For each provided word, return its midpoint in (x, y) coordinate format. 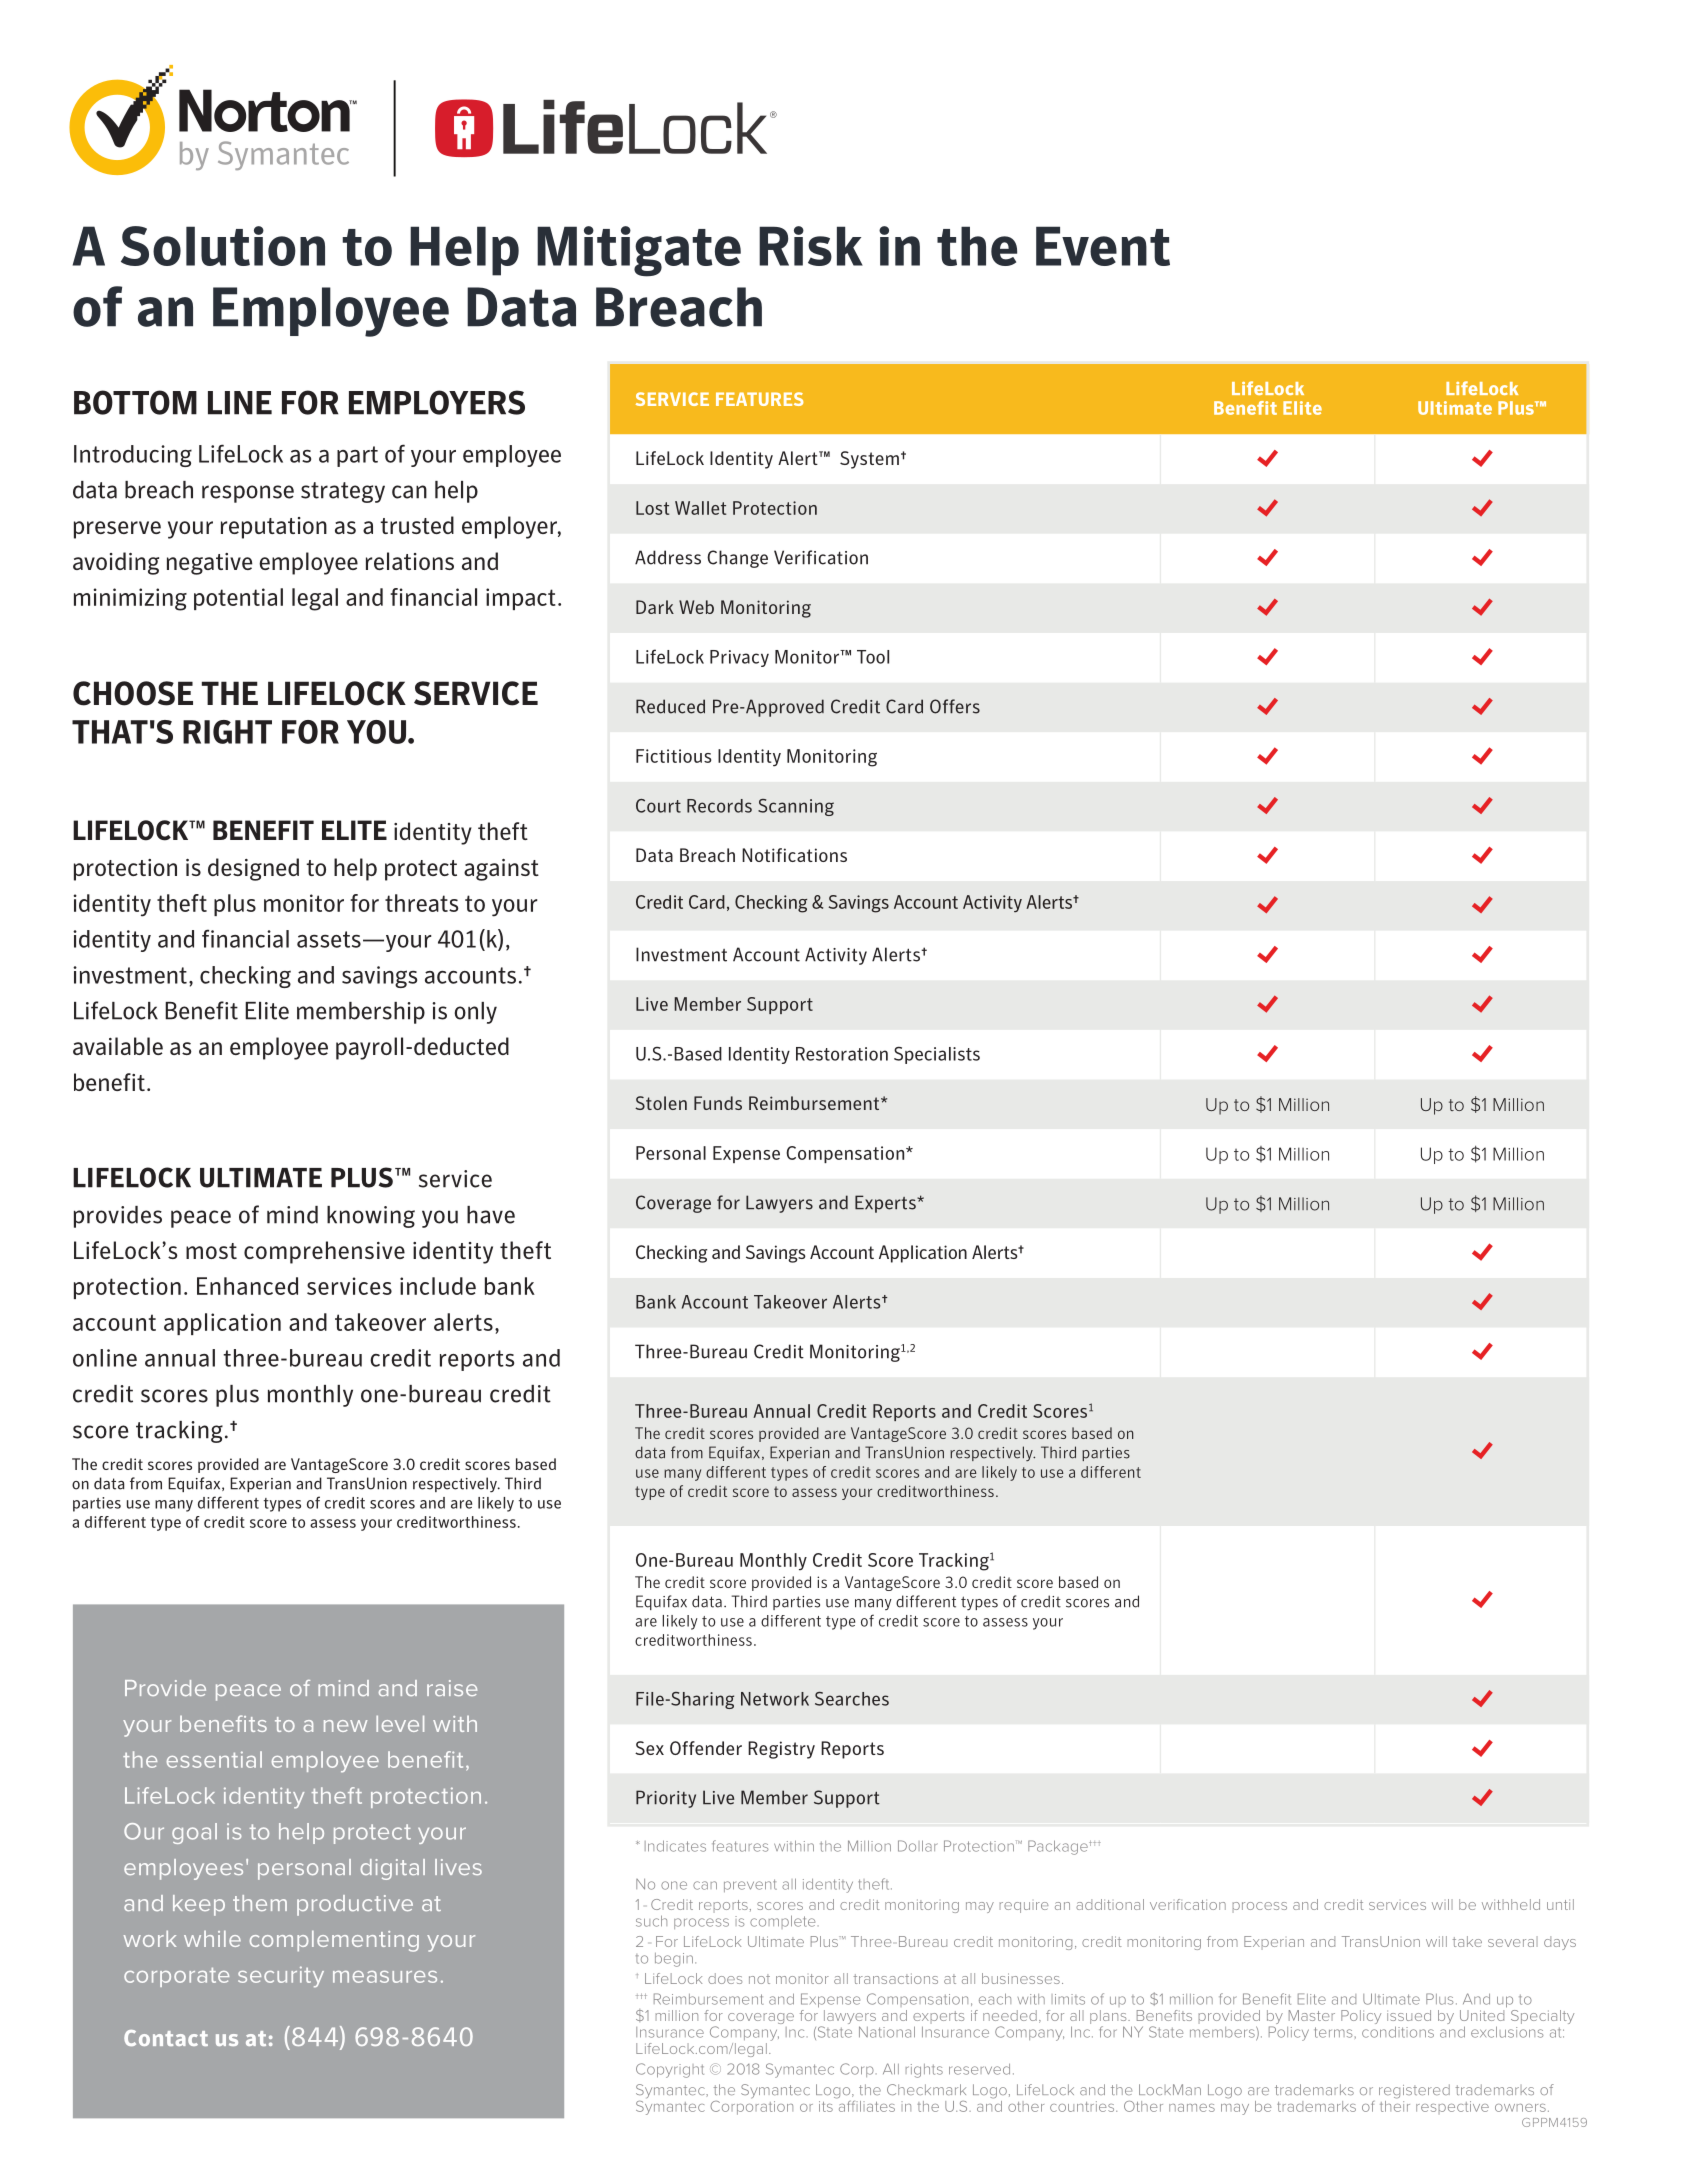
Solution (223, 246)
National (887, 2032)
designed (253, 869)
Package (1059, 1847)
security (281, 1977)
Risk (811, 246)
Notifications (794, 855)
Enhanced (247, 1286)
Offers (955, 706)
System (869, 460)
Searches (852, 1699)
